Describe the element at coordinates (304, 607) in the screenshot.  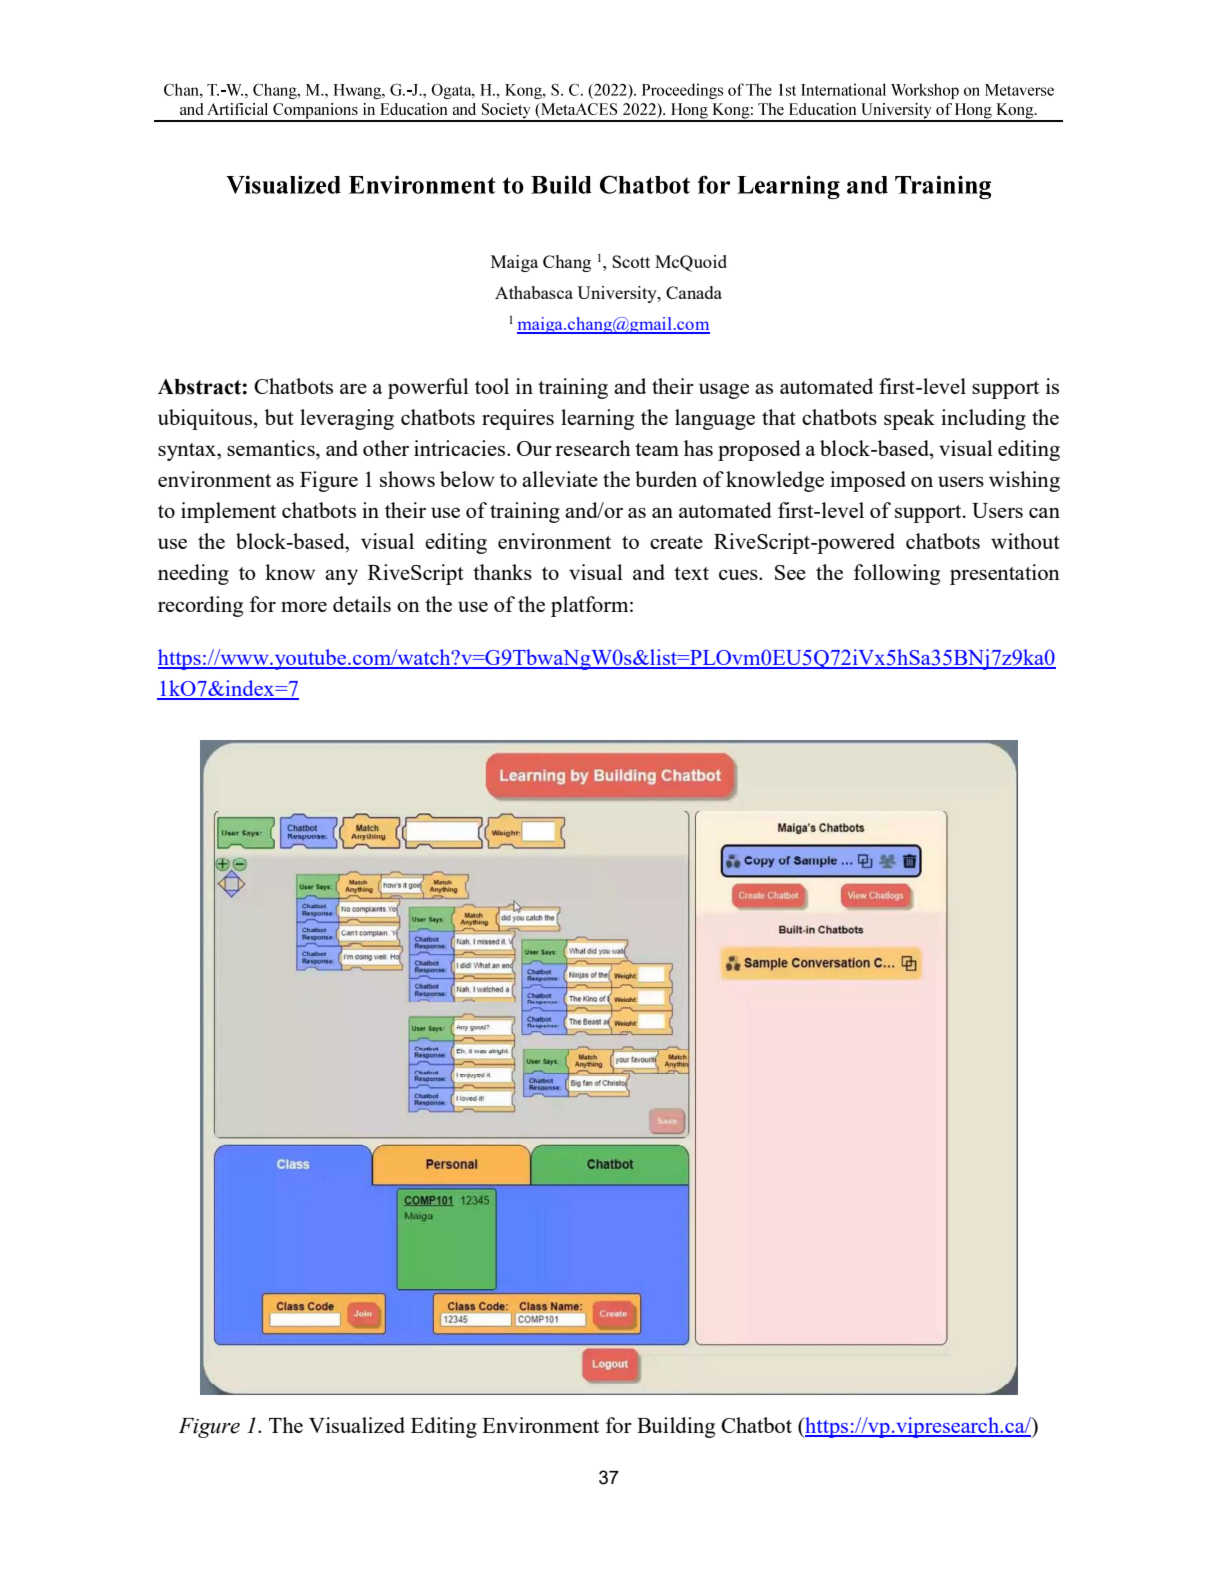
I see `more` at that location.
